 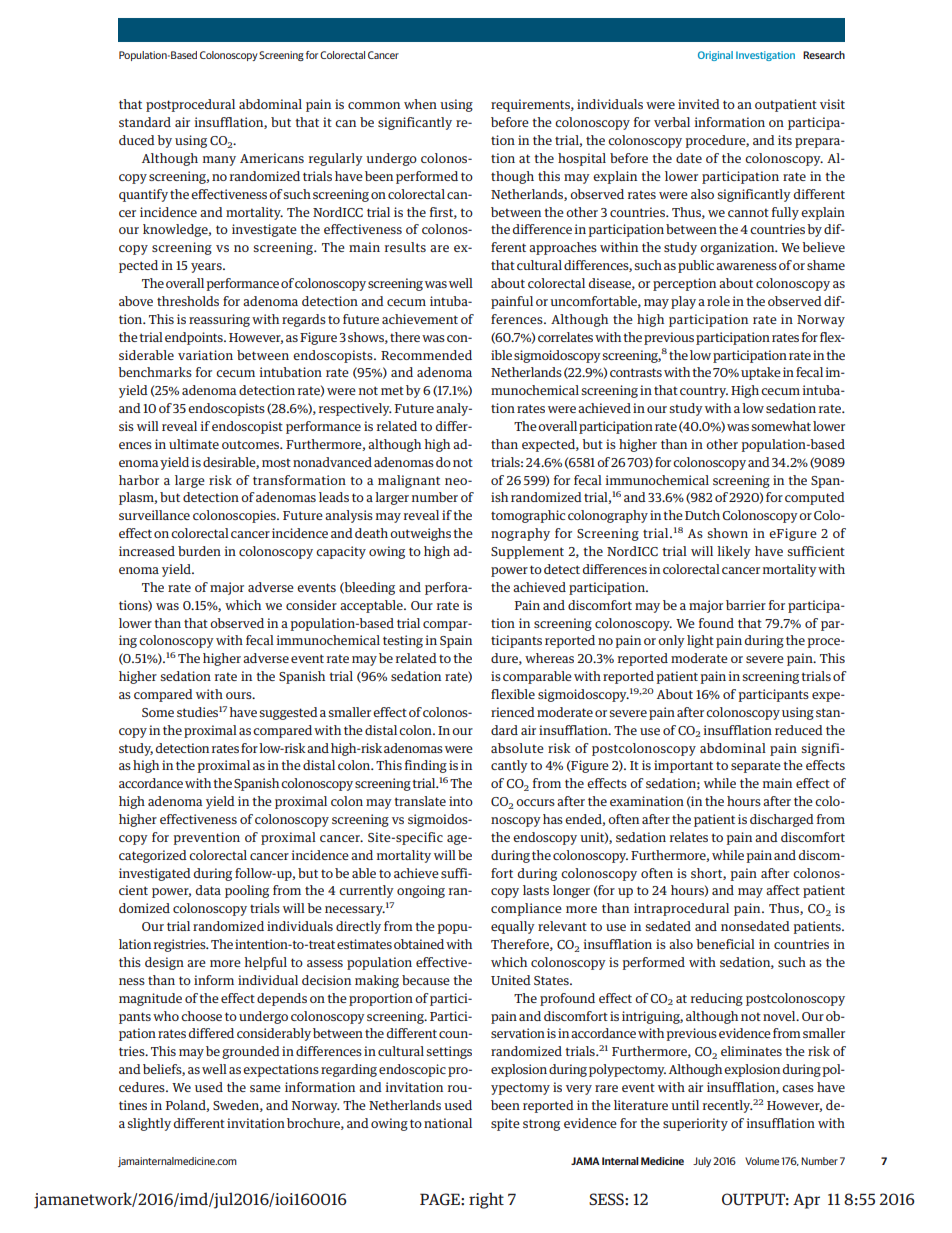 What do you see at coordinates (199, 551) in the screenshot?
I see `burden` at bounding box center [199, 551].
